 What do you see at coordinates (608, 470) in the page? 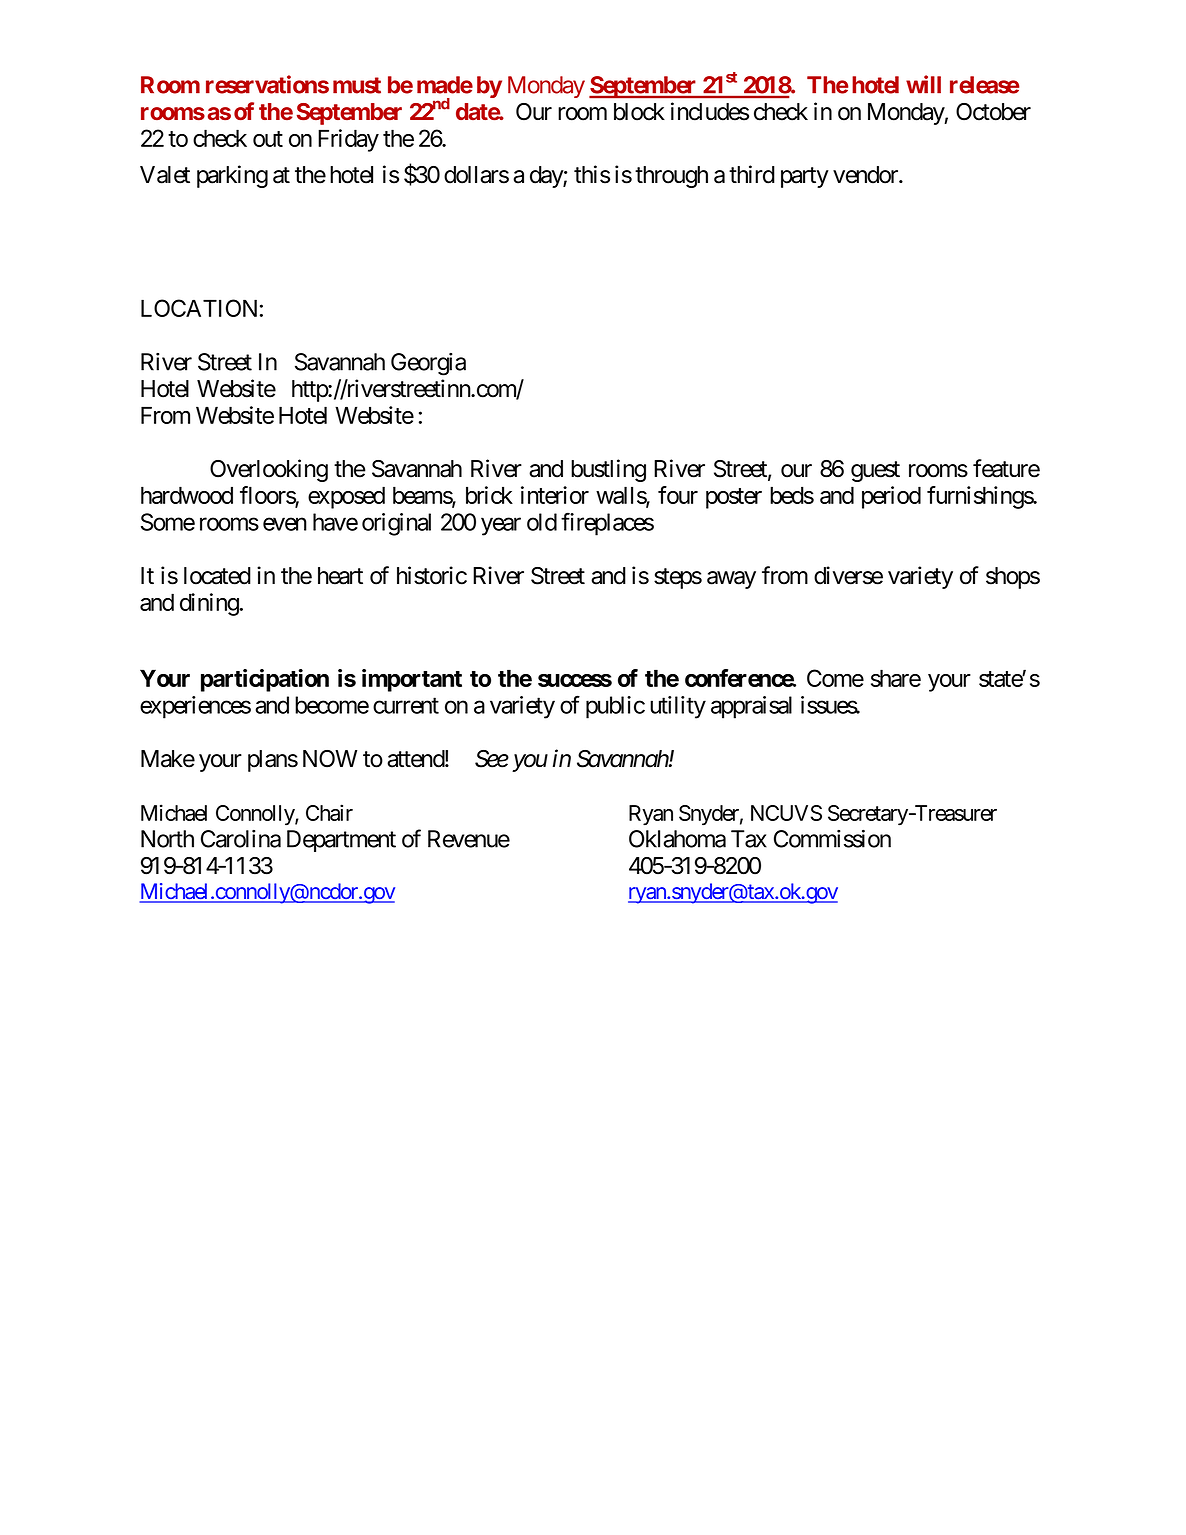
I see `bustling` at bounding box center [608, 470].
